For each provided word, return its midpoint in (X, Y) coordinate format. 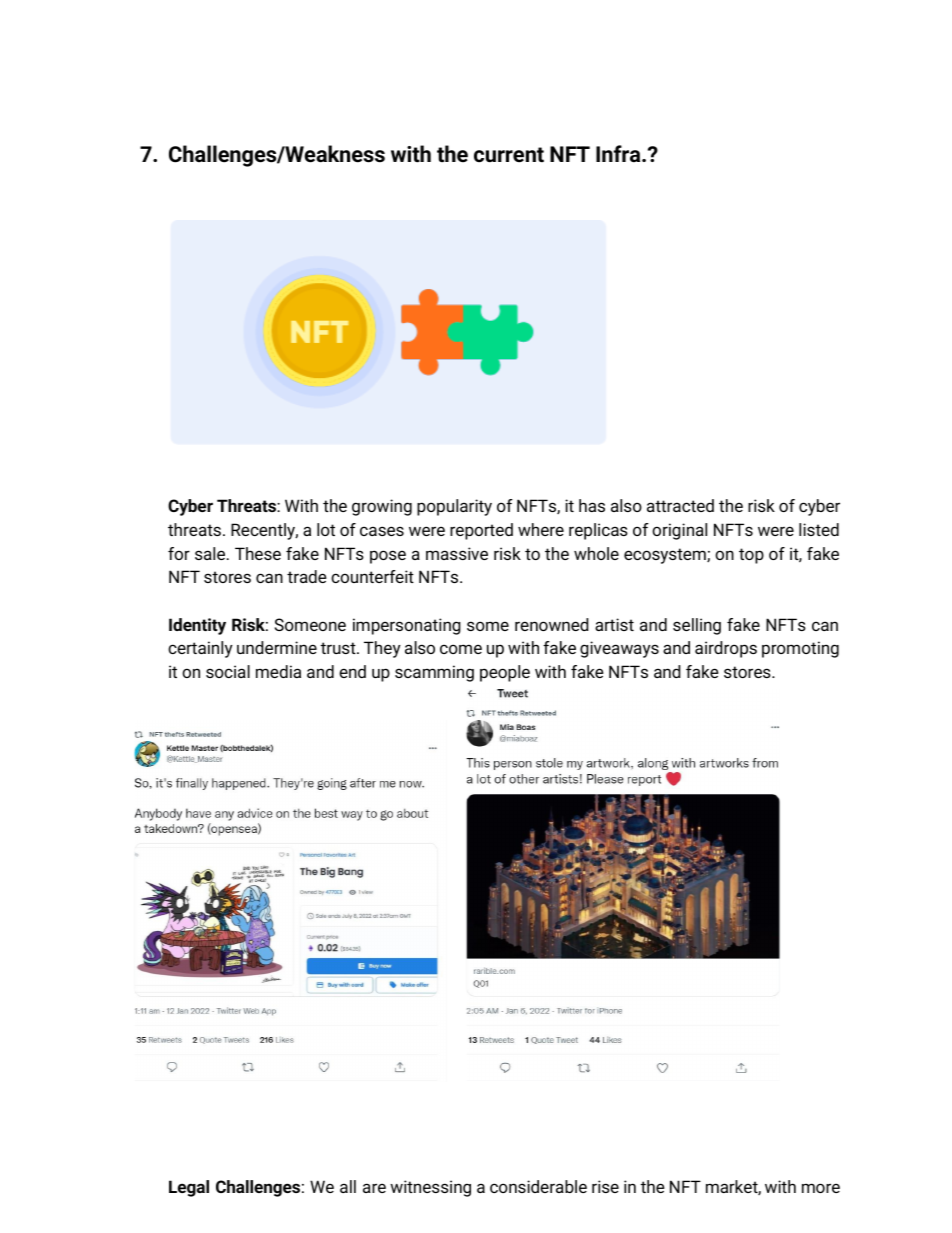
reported (481, 531)
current (509, 155)
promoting (800, 649)
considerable (538, 1186)
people (505, 673)
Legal (189, 1188)
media (278, 671)
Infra (619, 154)
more (821, 1188)
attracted (680, 505)
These (258, 553)
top (751, 556)
